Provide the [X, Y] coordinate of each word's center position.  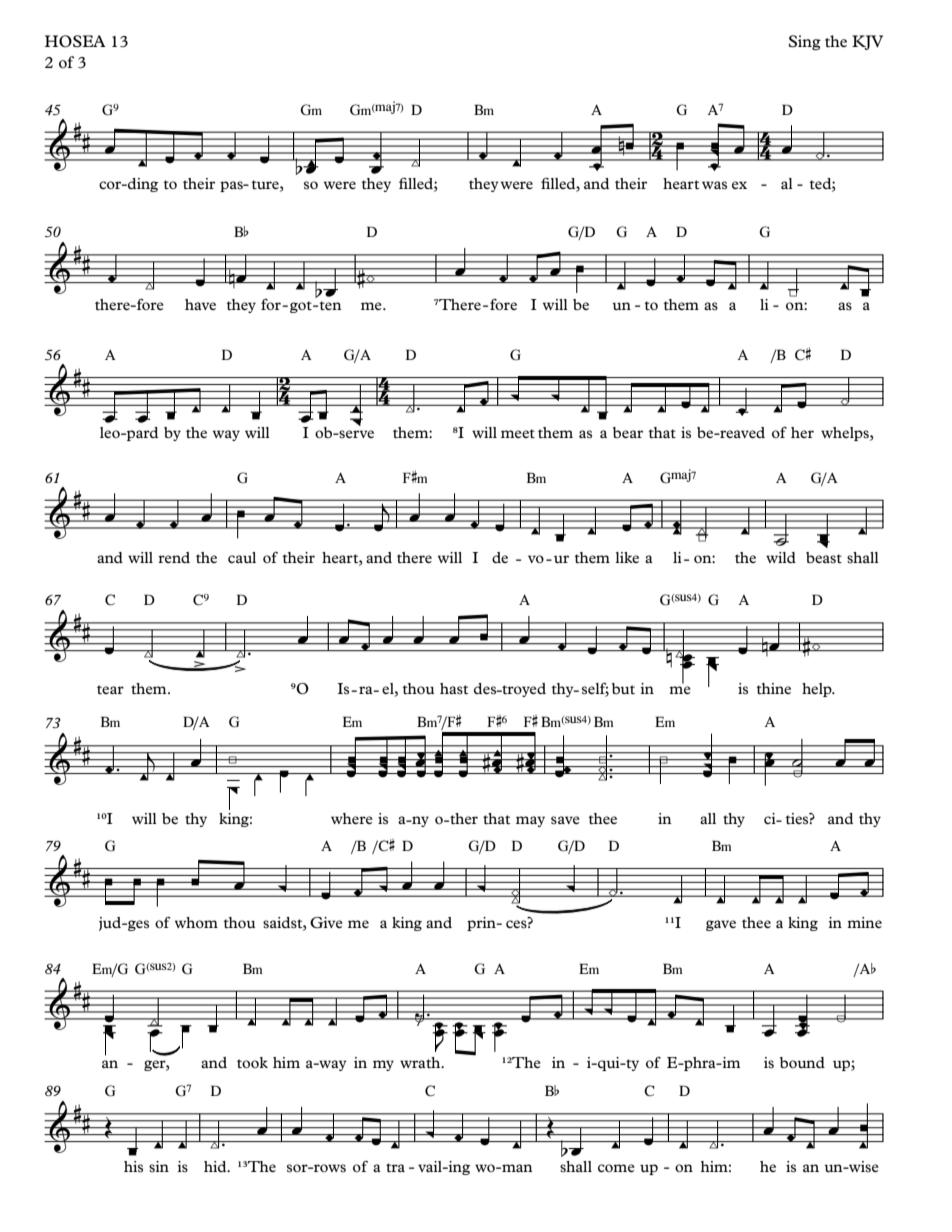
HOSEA [75, 41]
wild [781, 557]
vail [430, 1166]
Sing [805, 43]
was [714, 185]
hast [454, 688]
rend [174, 557]
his [133, 1167]
